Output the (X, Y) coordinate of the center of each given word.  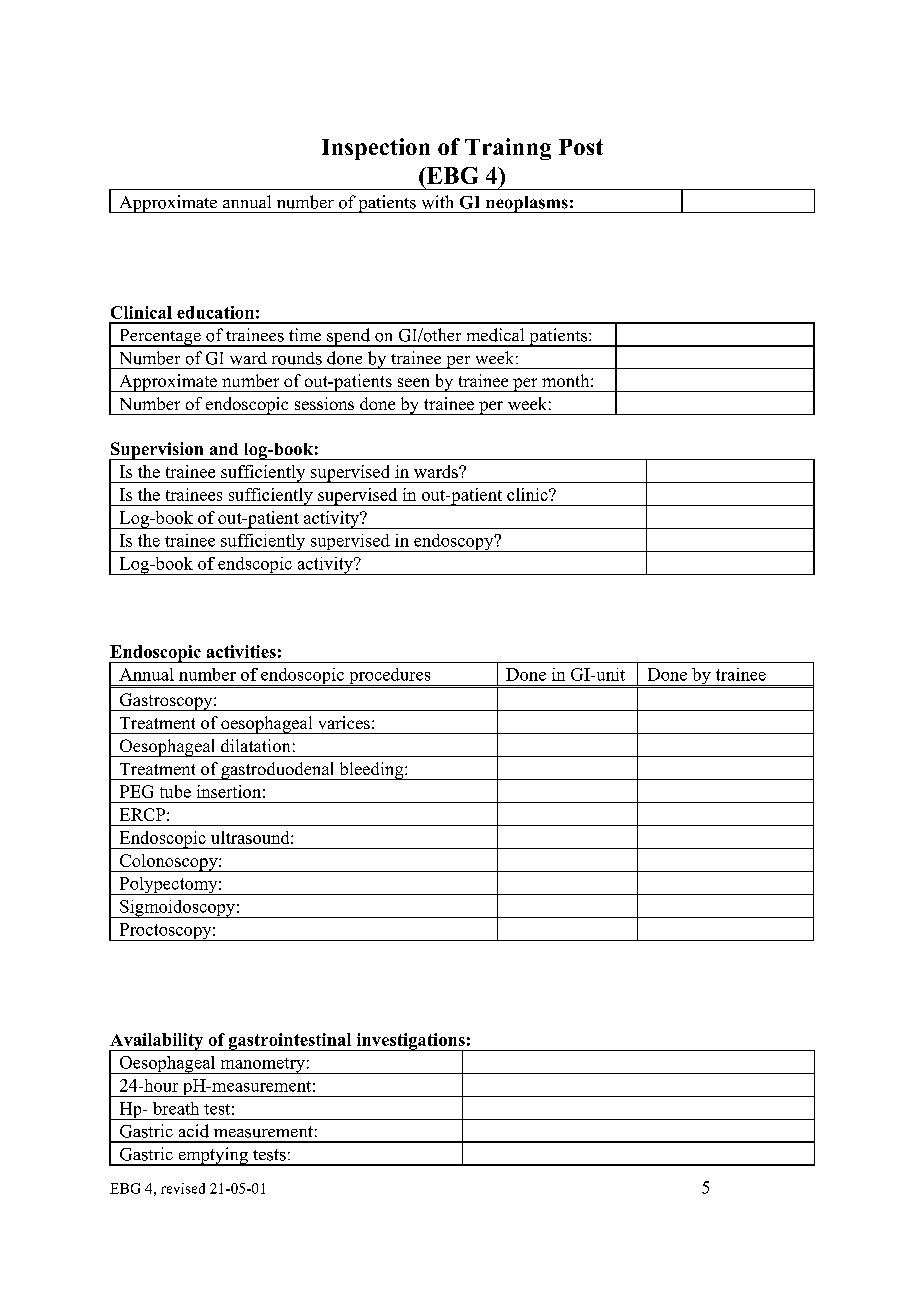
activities (241, 651)
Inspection (376, 149)
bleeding (371, 771)
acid (194, 1131)
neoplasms (526, 204)
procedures (390, 677)
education (215, 312)
